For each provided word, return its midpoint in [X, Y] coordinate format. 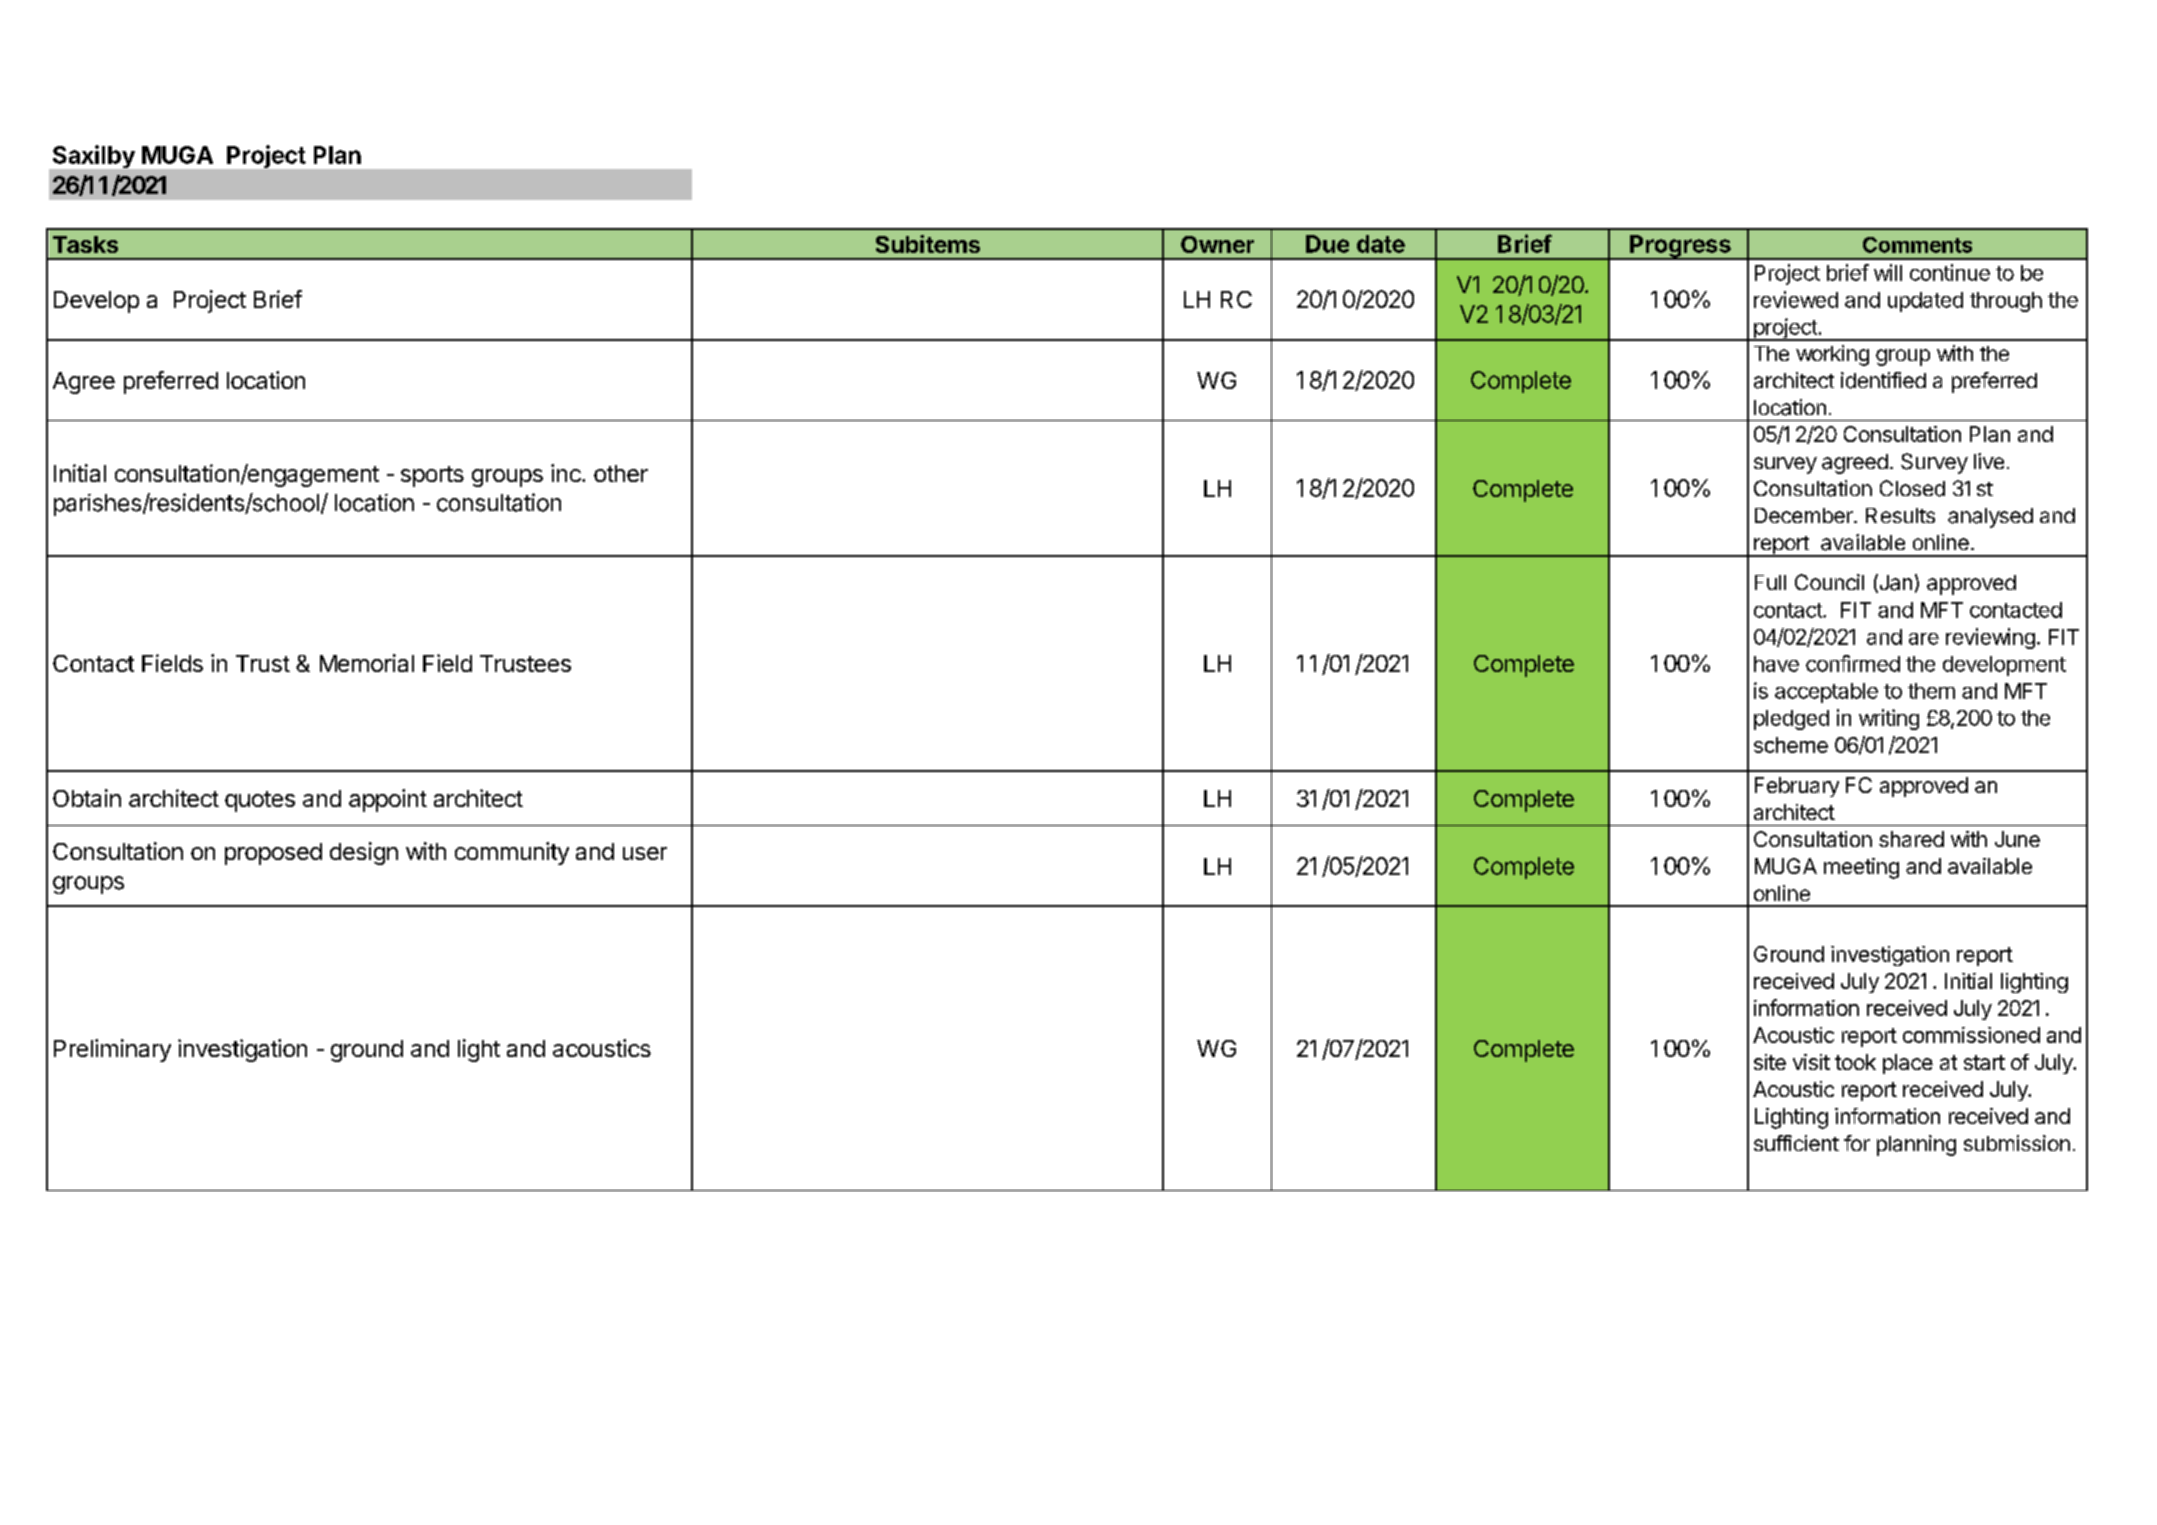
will [1888, 272]
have [1776, 664]
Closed [1912, 488]
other [621, 473]
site [1770, 1062]
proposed [273, 854]
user [645, 853]
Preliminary [112, 1050]
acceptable [1826, 693]
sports [432, 476]
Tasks [85, 244]
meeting [1861, 868]
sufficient [1796, 1143]
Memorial [367, 663]
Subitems [928, 244]
